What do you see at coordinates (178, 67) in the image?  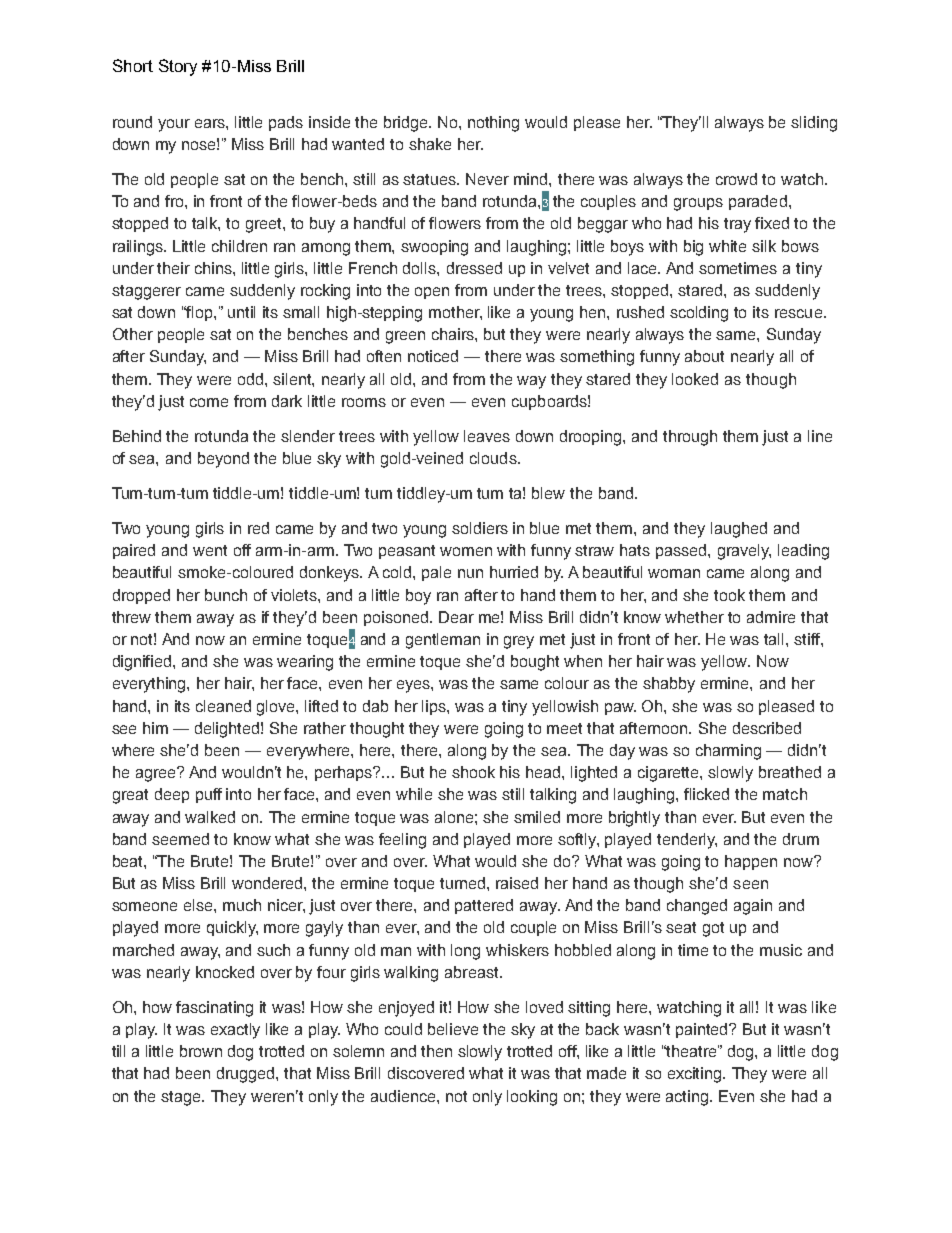 I see `Story` at bounding box center [178, 67].
